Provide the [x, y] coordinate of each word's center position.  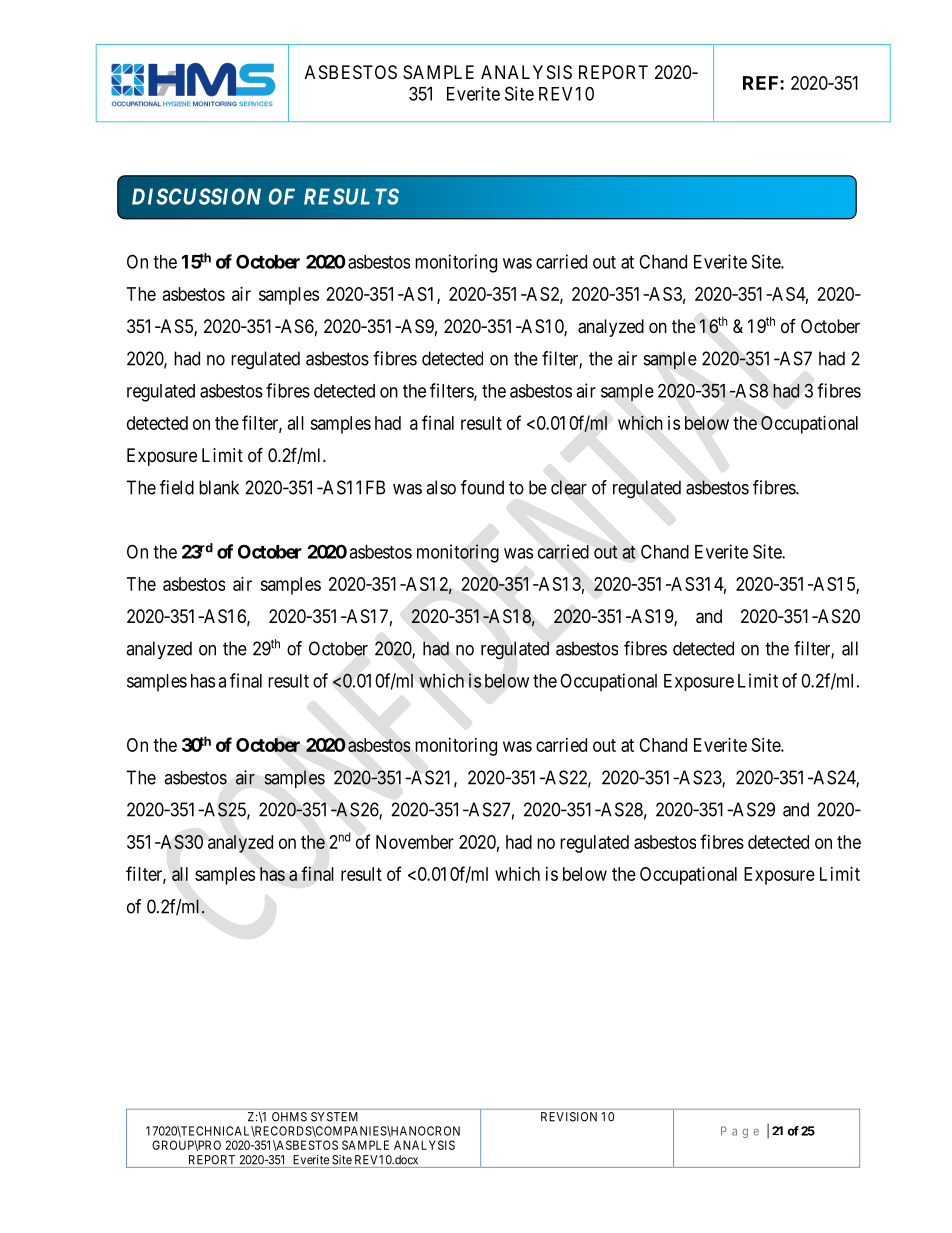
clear [569, 487]
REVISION [569, 1117]
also [441, 487]
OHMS [289, 1117]
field [177, 487]
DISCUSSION [196, 196]
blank [219, 487]
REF [762, 83]
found [482, 487]
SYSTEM [334, 1117]
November [415, 842]
